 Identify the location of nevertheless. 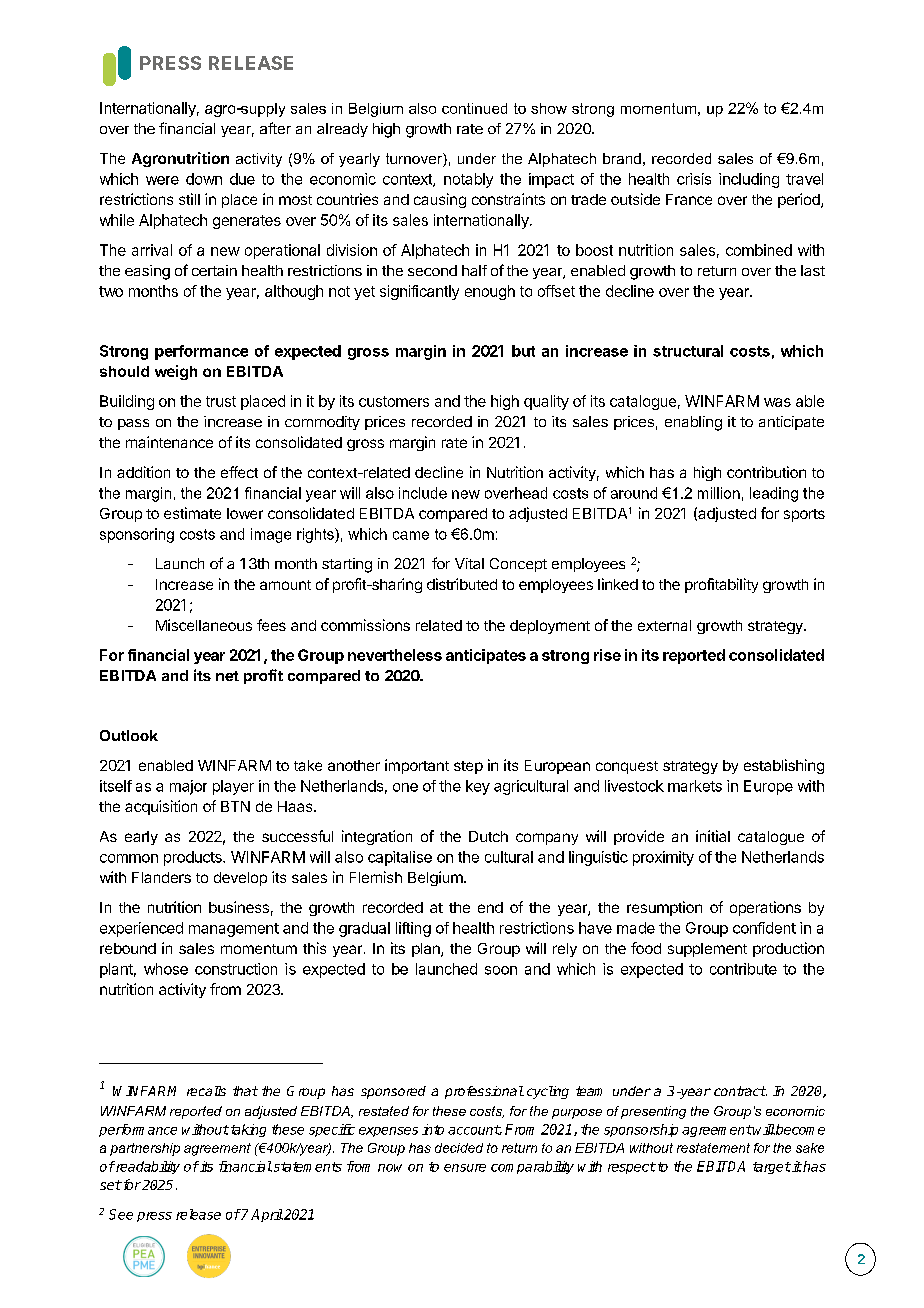
(395, 655).
